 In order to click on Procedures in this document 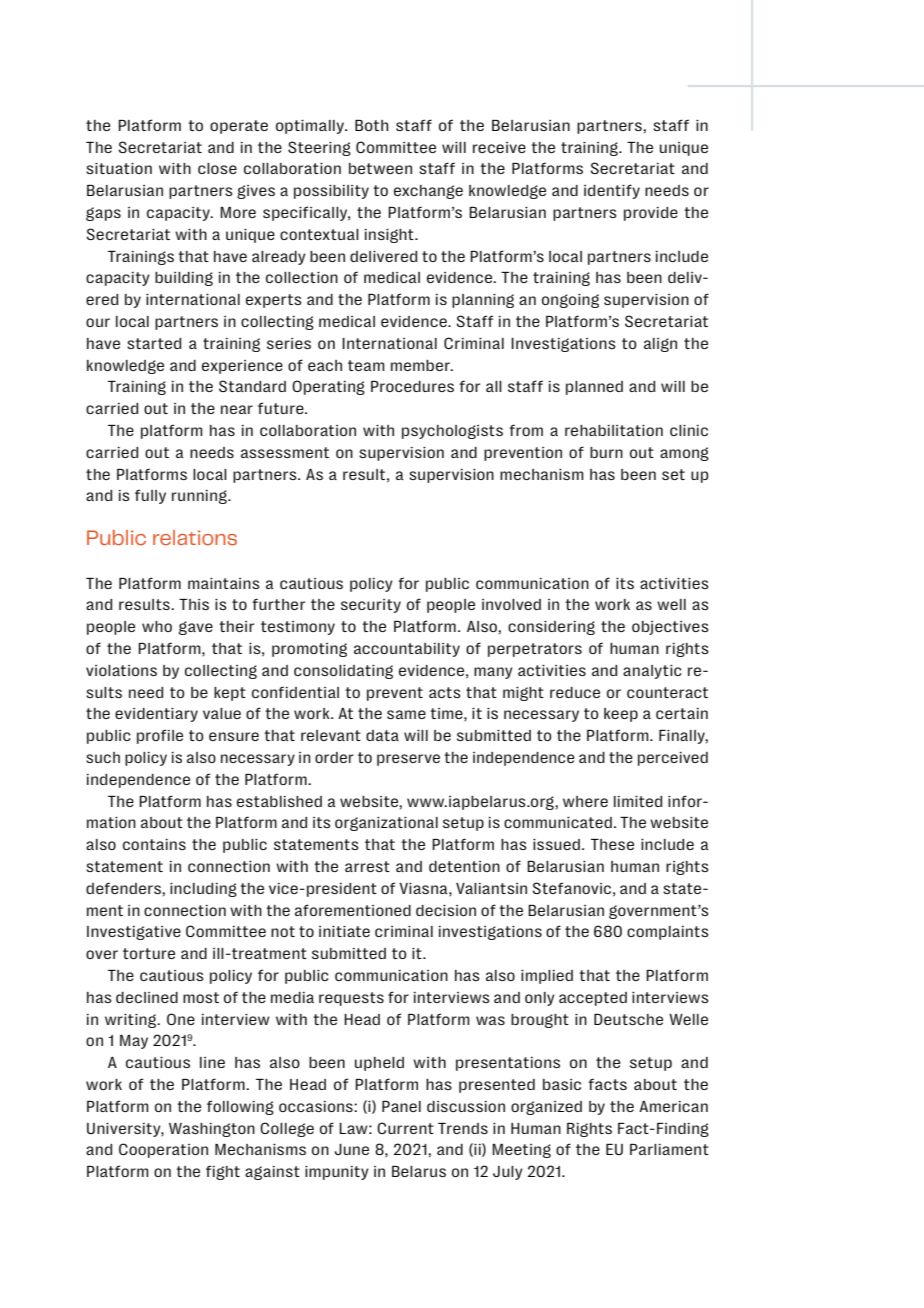, I will do `click(412, 386)`.
